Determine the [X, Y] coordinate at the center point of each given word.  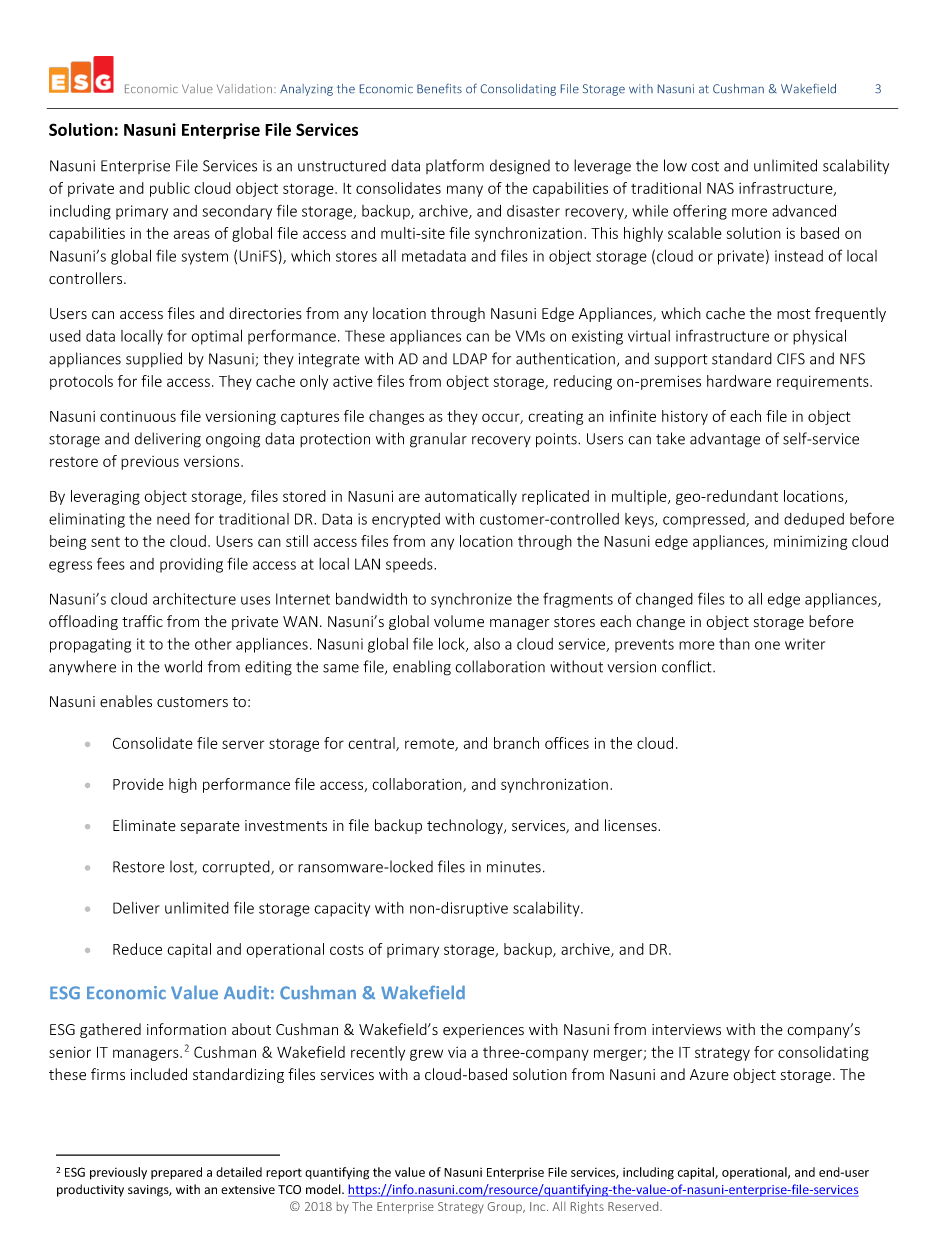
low [675, 165]
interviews [686, 1030]
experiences [483, 1031]
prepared [176, 1173]
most [794, 314]
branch [516, 743]
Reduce [137, 949]
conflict [688, 666]
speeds [410, 565]
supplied [154, 359]
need [173, 519]
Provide [138, 784]
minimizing [810, 542]
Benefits [439, 88]
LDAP [470, 359]
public [170, 189]
